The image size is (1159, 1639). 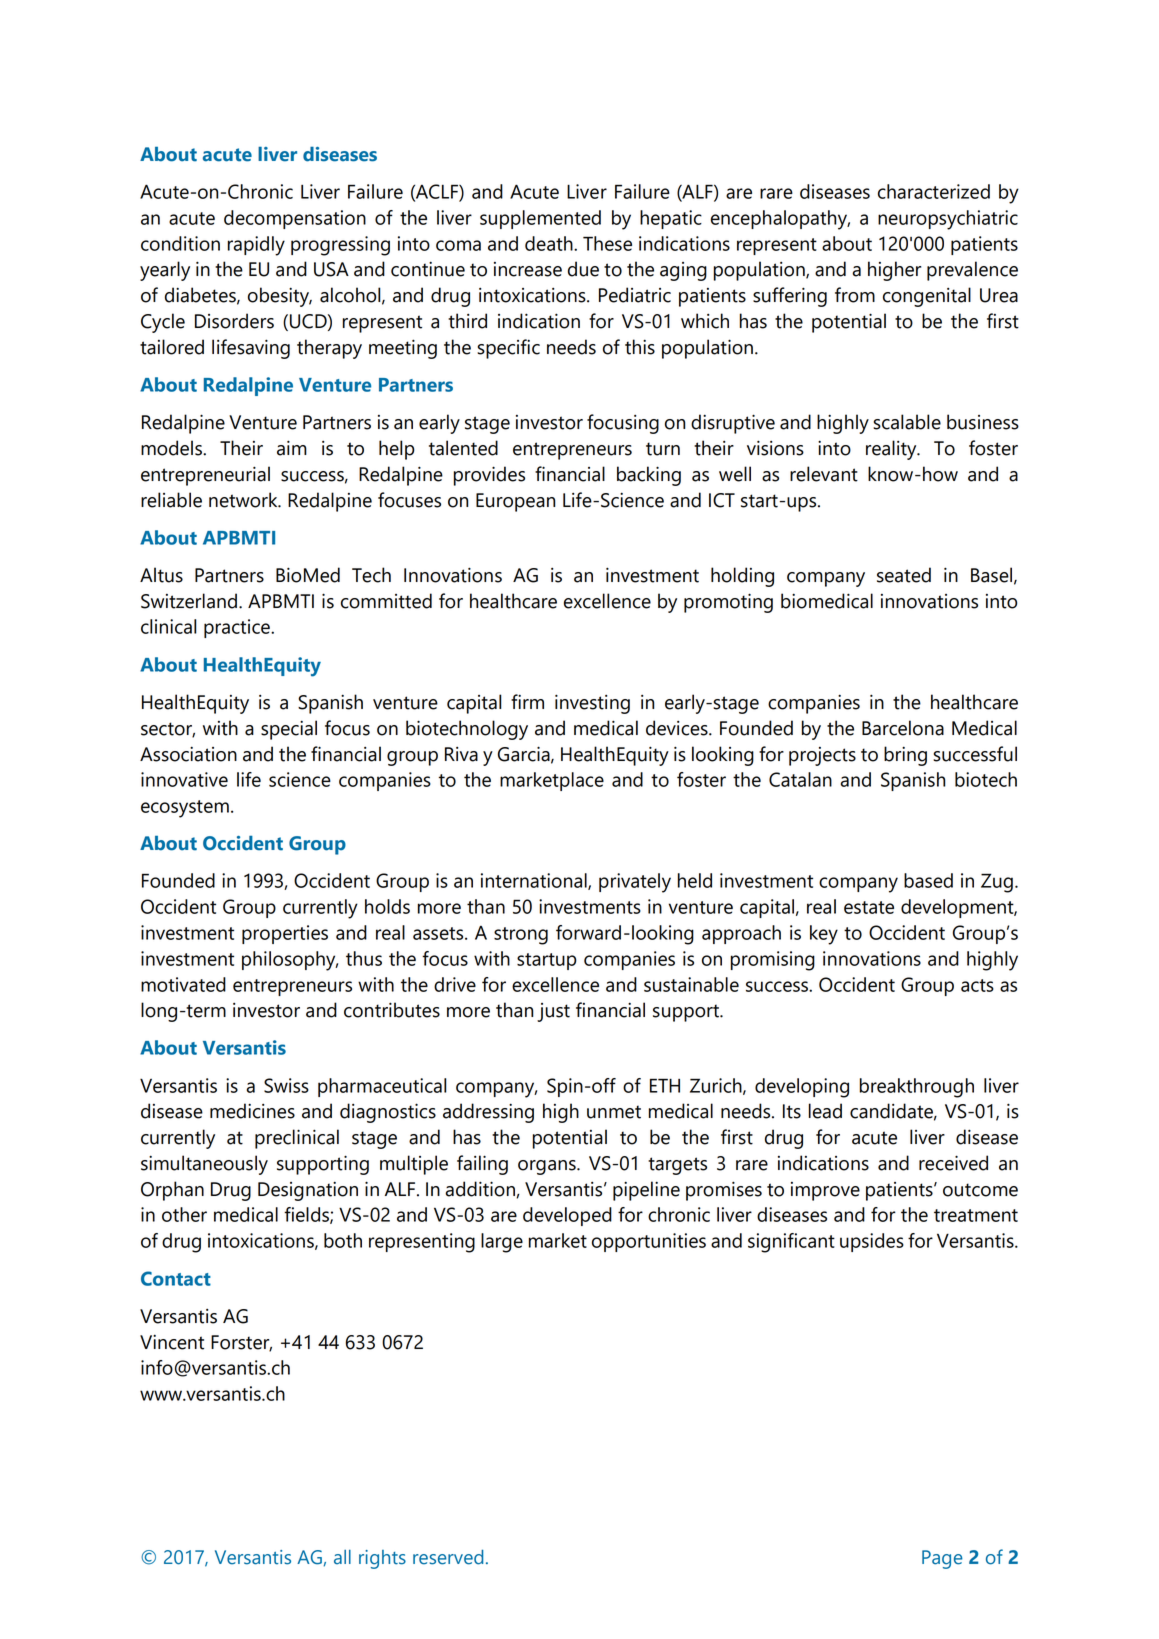 I want to click on breakthrough, so click(x=917, y=1088).
